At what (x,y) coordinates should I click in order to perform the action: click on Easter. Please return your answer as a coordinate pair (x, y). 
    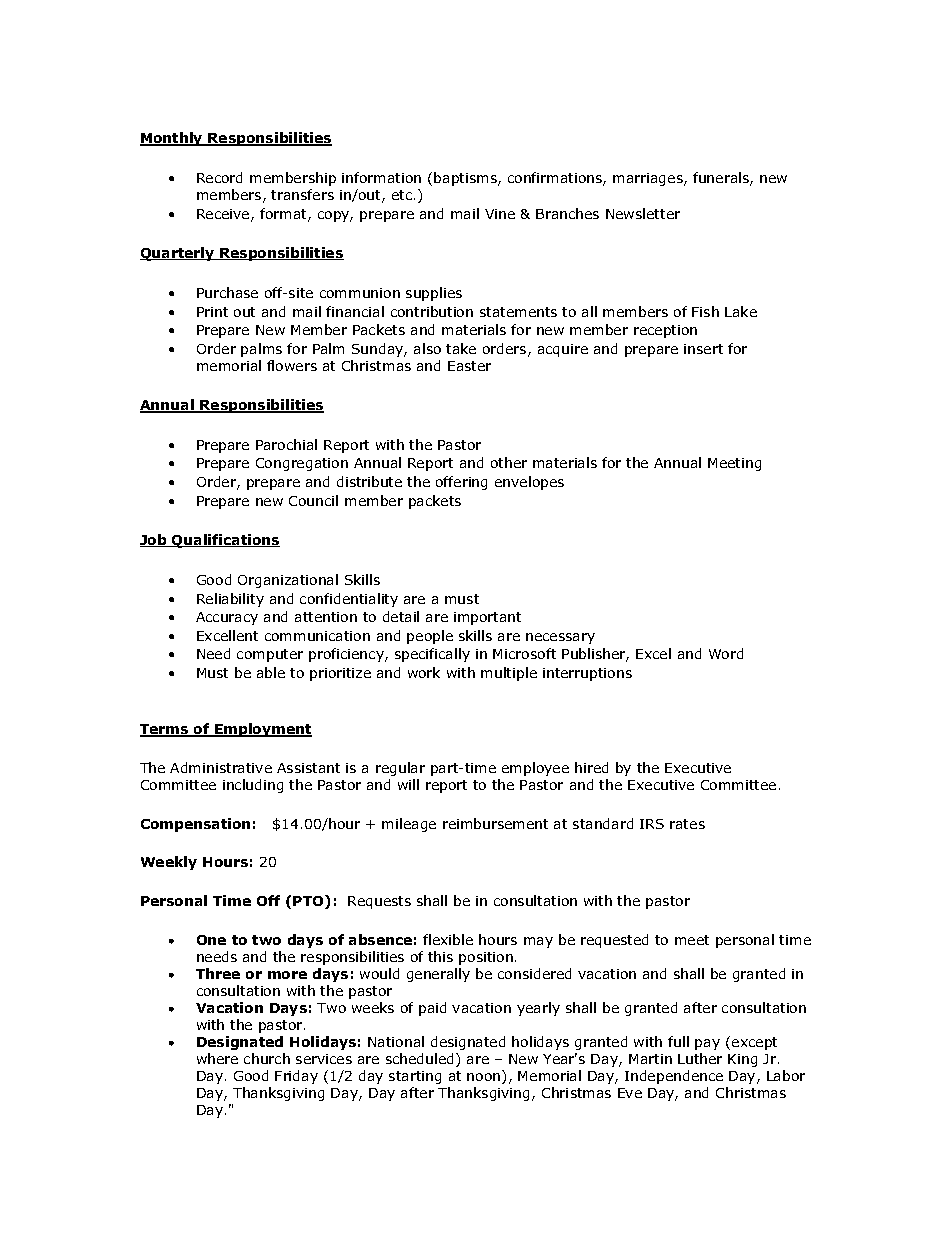
    Looking at the image, I should click on (469, 366).
